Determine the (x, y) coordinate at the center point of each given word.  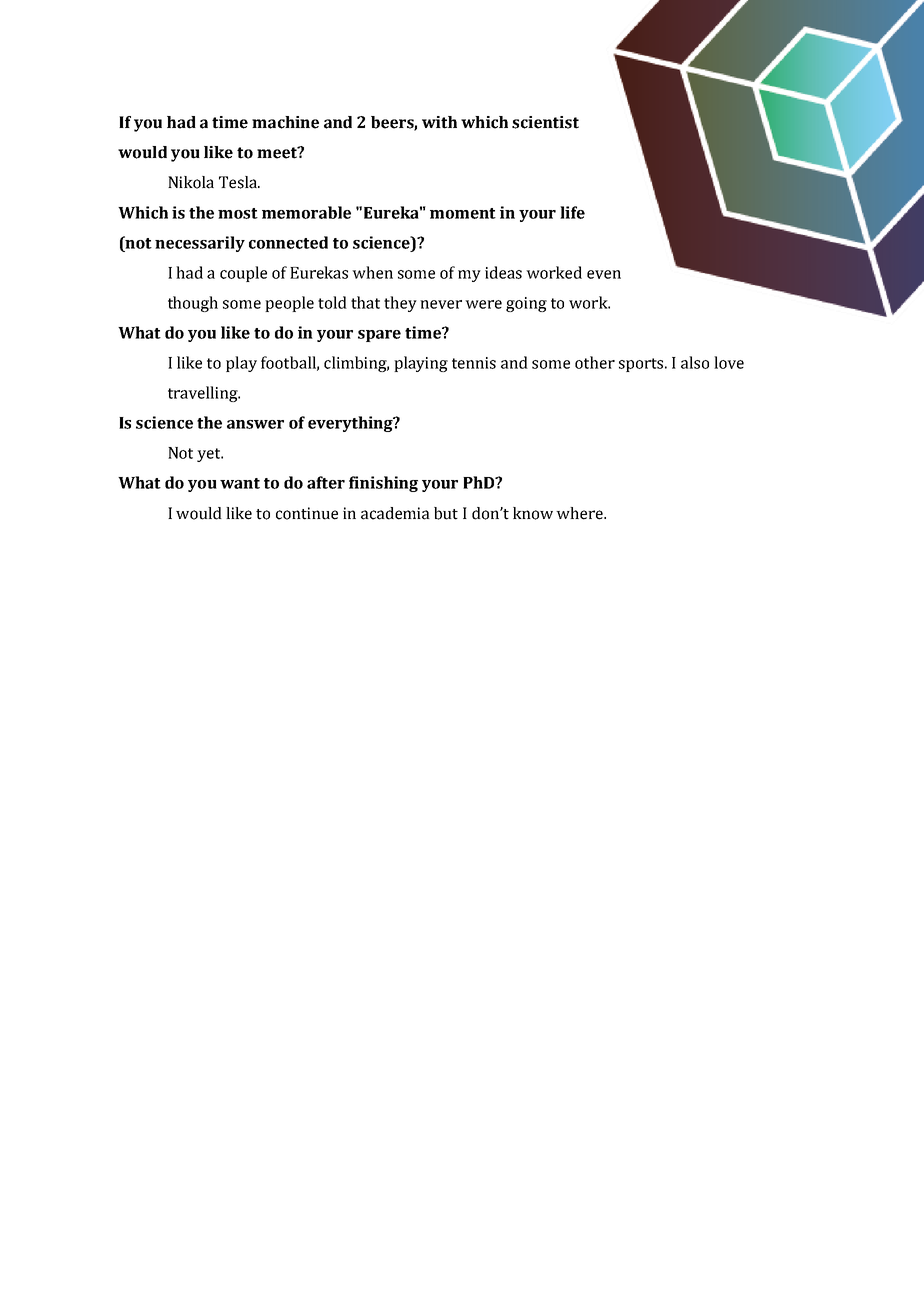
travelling (204, 394)
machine (285, 122)
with (439, 122)
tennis (474, 363)
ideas (503, 272)
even (604, 274)
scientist (545, 122)
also (695, 362)
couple (243, 274)
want (240, 483)
